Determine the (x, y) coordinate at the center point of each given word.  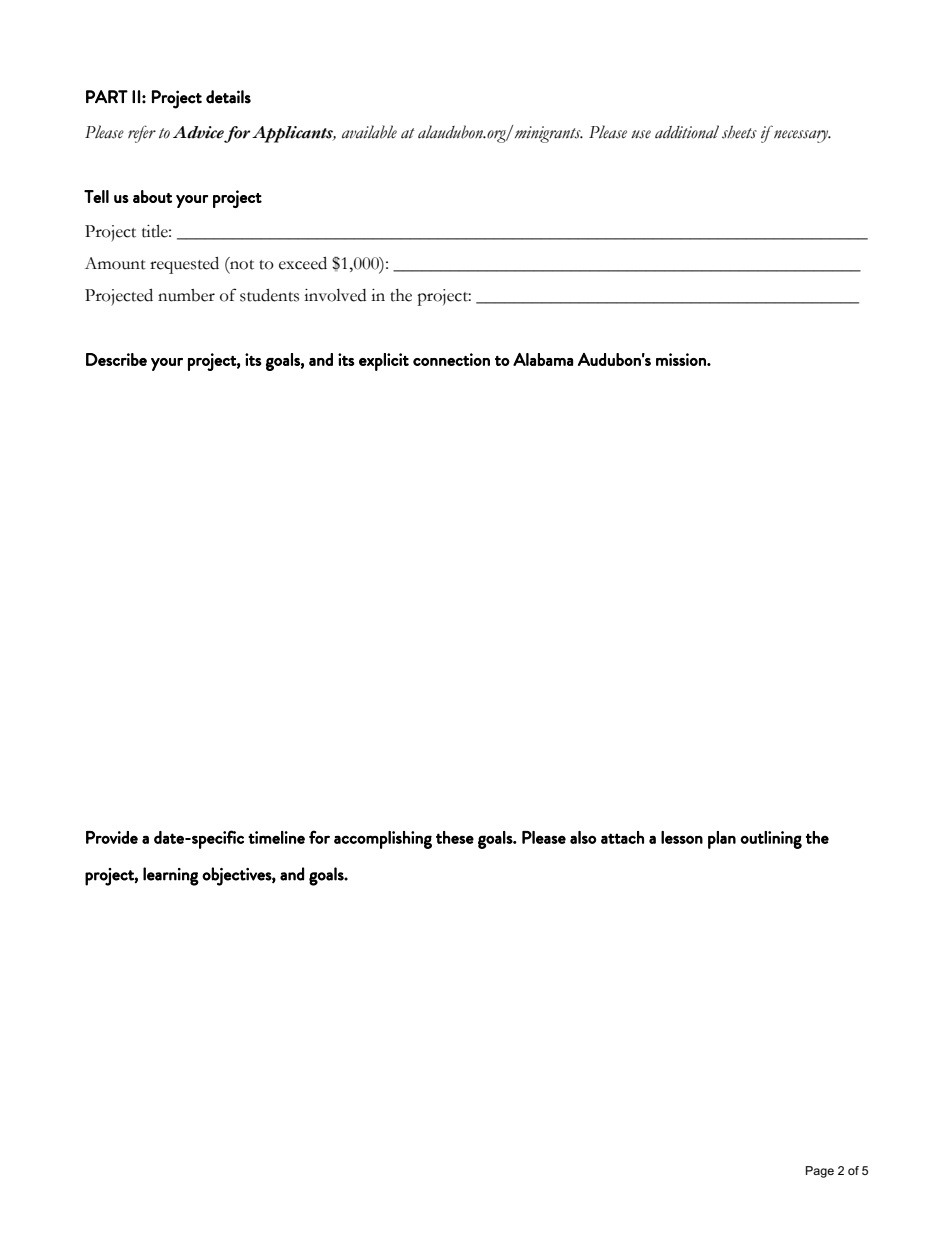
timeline (276, 837)
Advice (198, 132)
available (369, 132)
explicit (384, 362)
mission (682, 359)
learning (171, 876)
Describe (116, 359)
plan (722, 840)
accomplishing (383, 840)
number (186, 295)
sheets (739, 132)
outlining (771, 840)
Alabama (543, 359)
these (455, 837)
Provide (112, 837)
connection (451, 359)
